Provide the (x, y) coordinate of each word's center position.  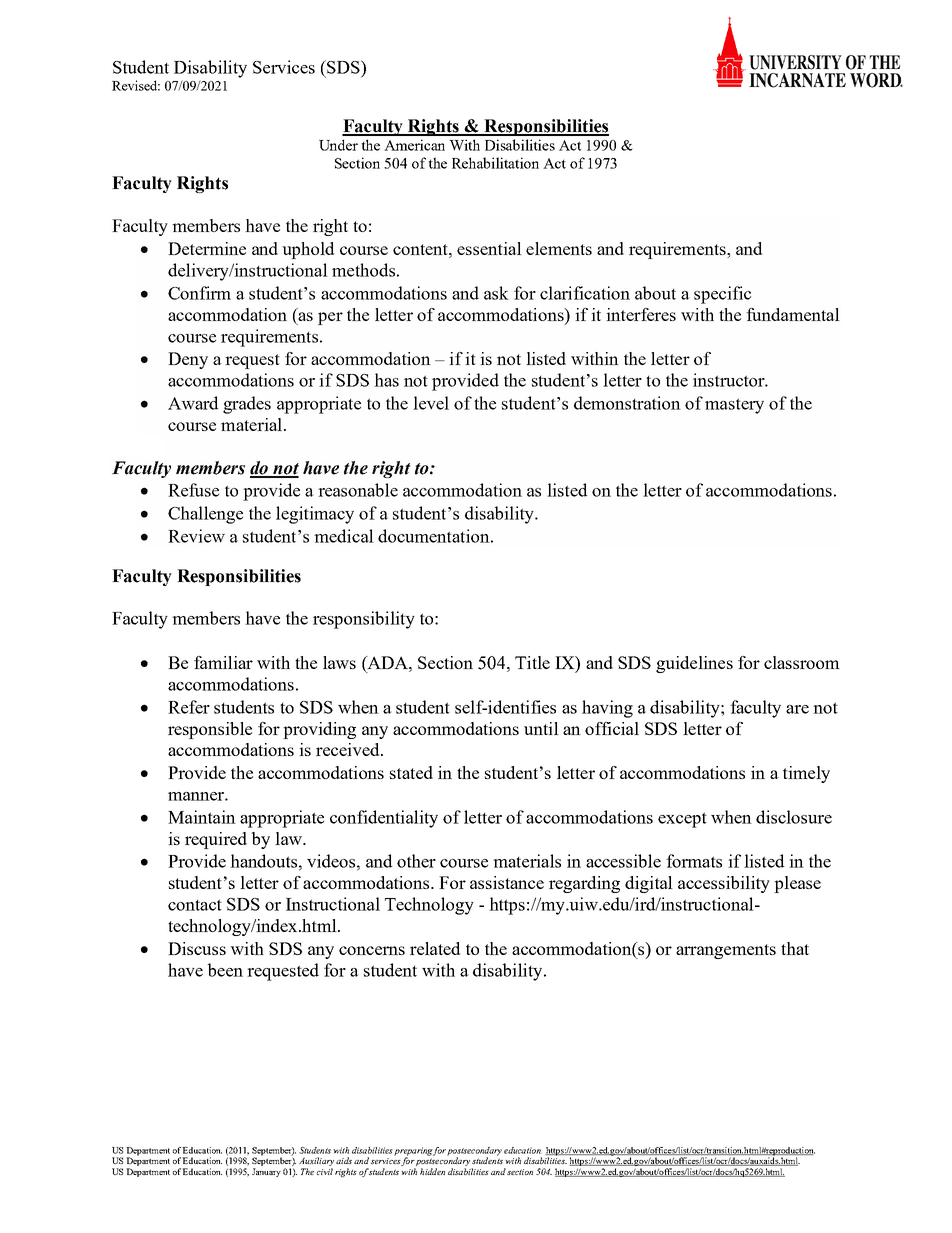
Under (338, 145)
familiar (223, 662)
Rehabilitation (495, 163)
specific (722, 295)
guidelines (694, 664)
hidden (432, 1171)
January (266, 1172)
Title (532, 662)
